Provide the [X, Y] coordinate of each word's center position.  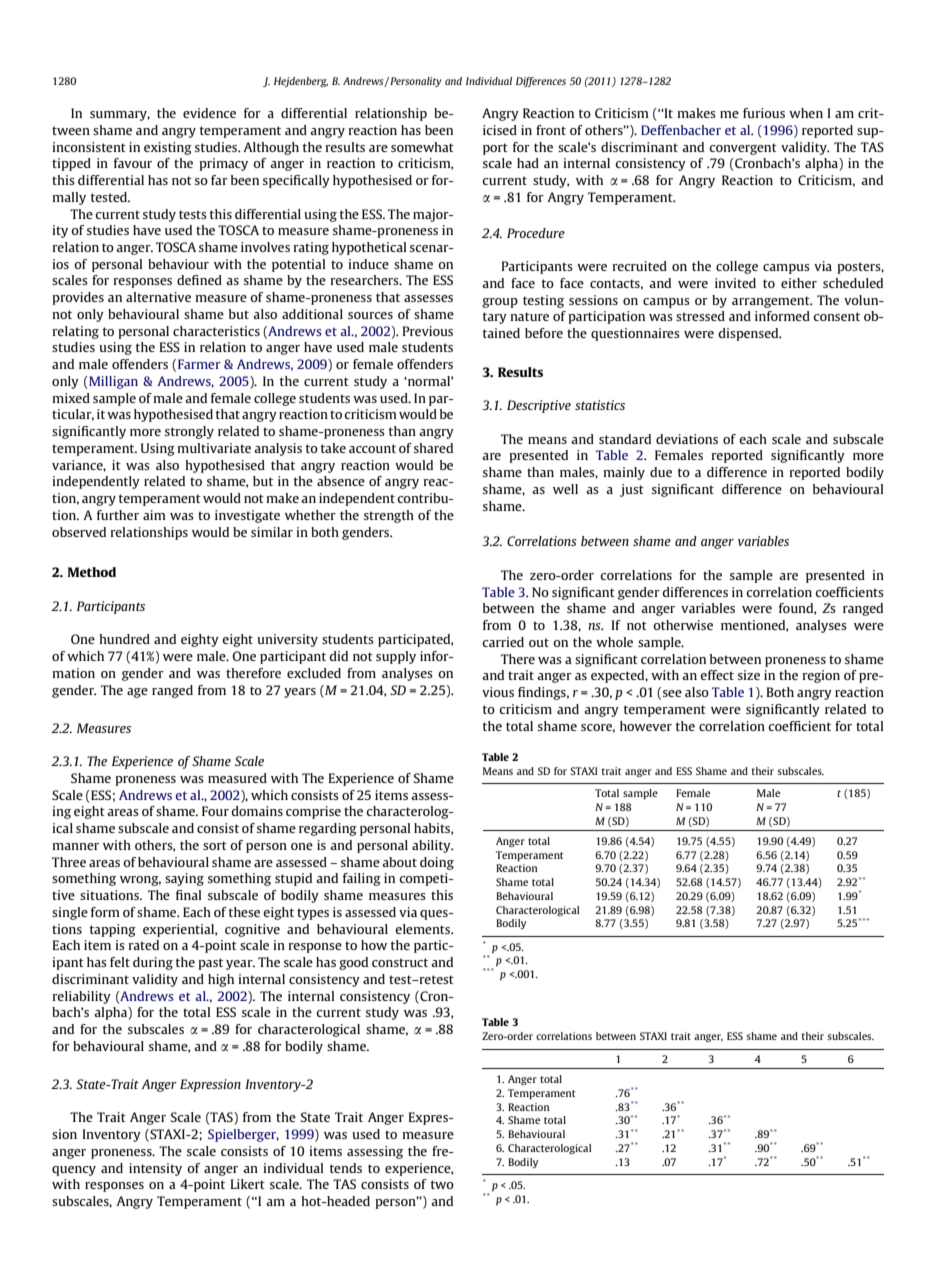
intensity [155, 1169]
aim [154, 515]
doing [437, 863]
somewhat [422, 147]
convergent [743, 149]
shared [433, 448]
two [442, 1184]
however [646, 726]
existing [168, 148]
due [661, 472]
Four [215, 811]
